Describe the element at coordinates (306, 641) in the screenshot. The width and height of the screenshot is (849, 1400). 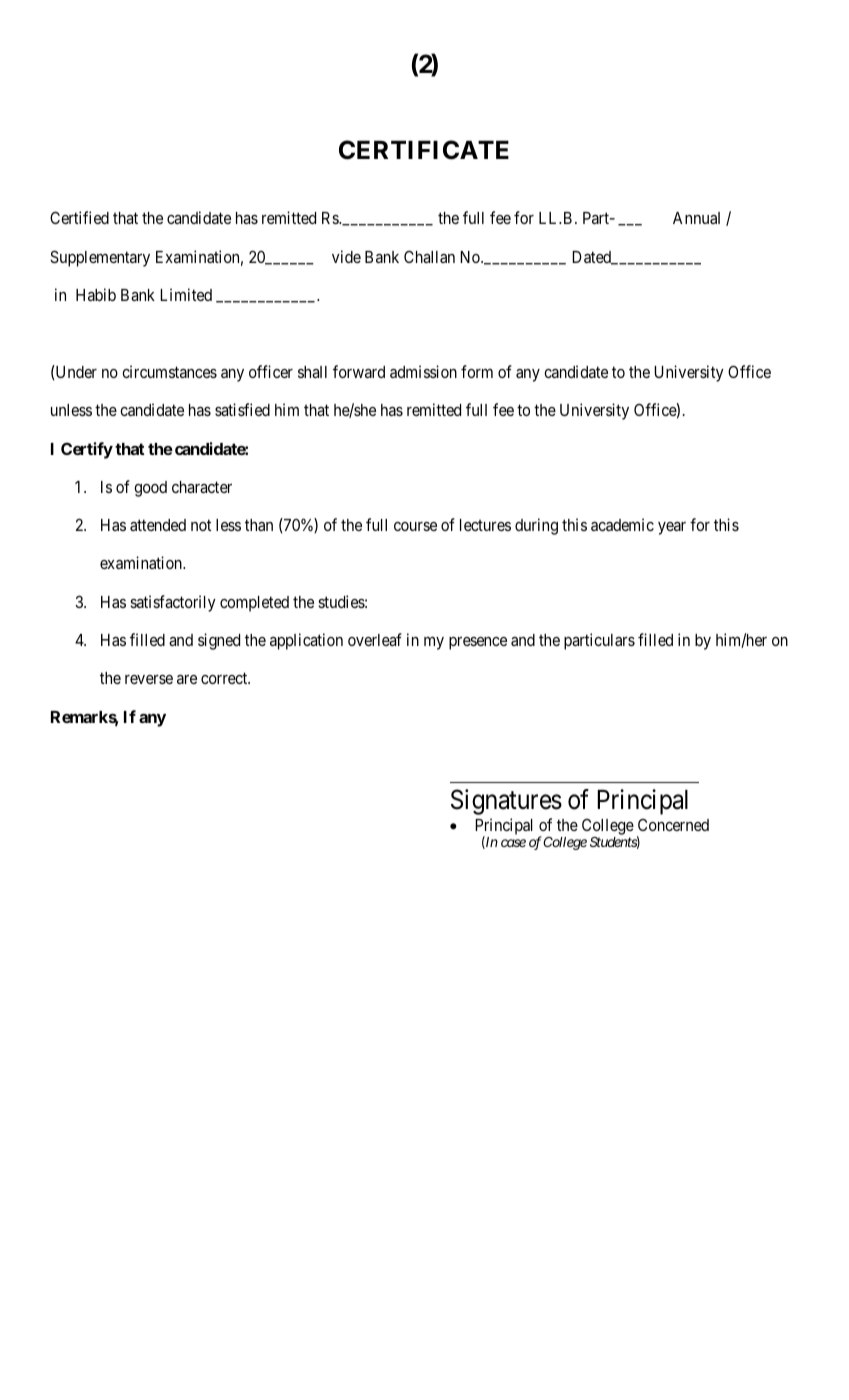
I see `application` at that location.
